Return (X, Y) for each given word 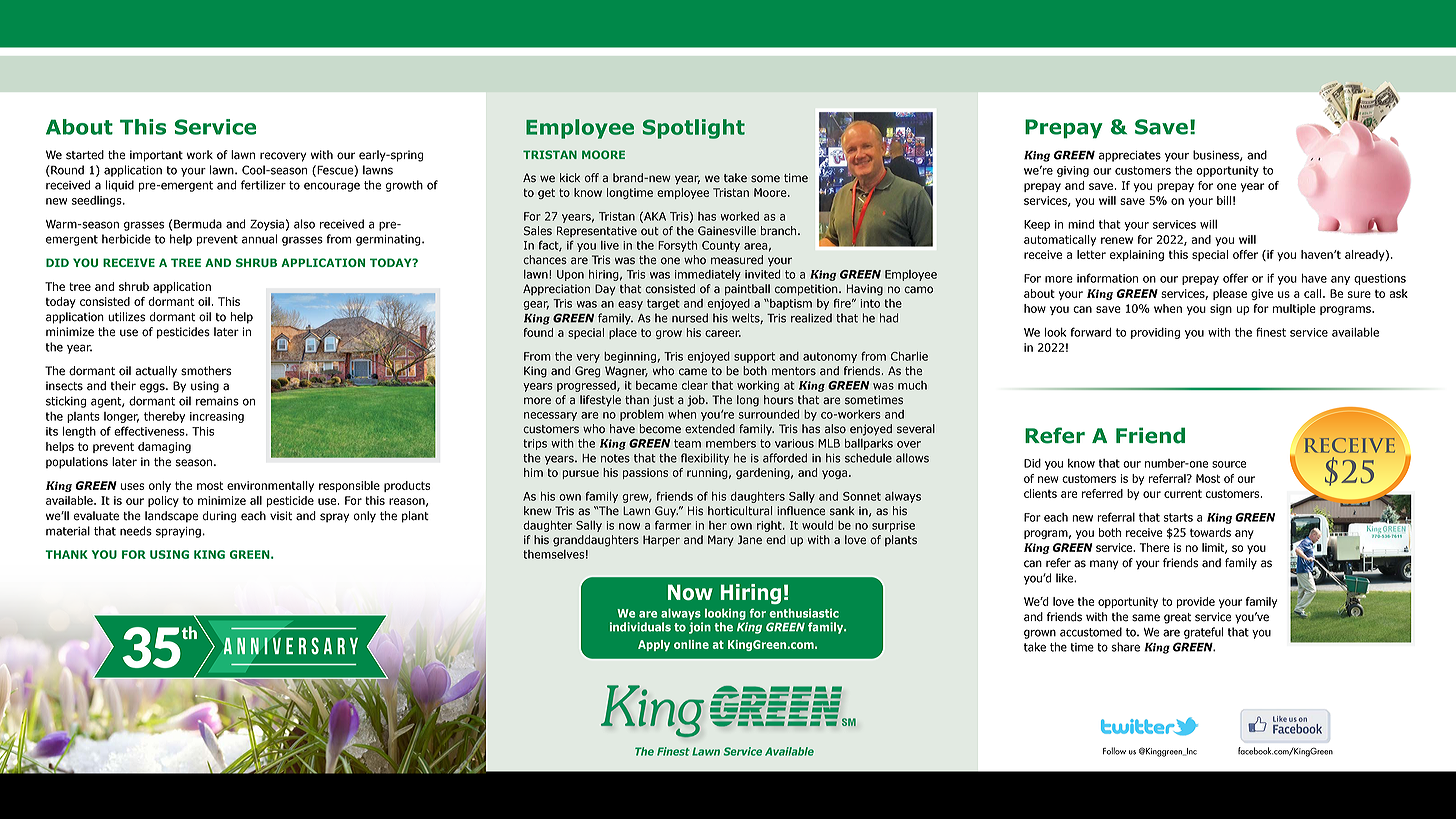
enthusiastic (804, 613)
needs (136, 531)
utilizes (126, 317)
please (1230, 294)
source (1229, 464)
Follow (1114, 751)
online (691, 644)
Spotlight (694, 129)
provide (1196, 602)
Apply (654, 645)
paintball (747, 290)
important (156, 156)
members (731, 443)
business (1217, 155)
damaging (164, 447)
